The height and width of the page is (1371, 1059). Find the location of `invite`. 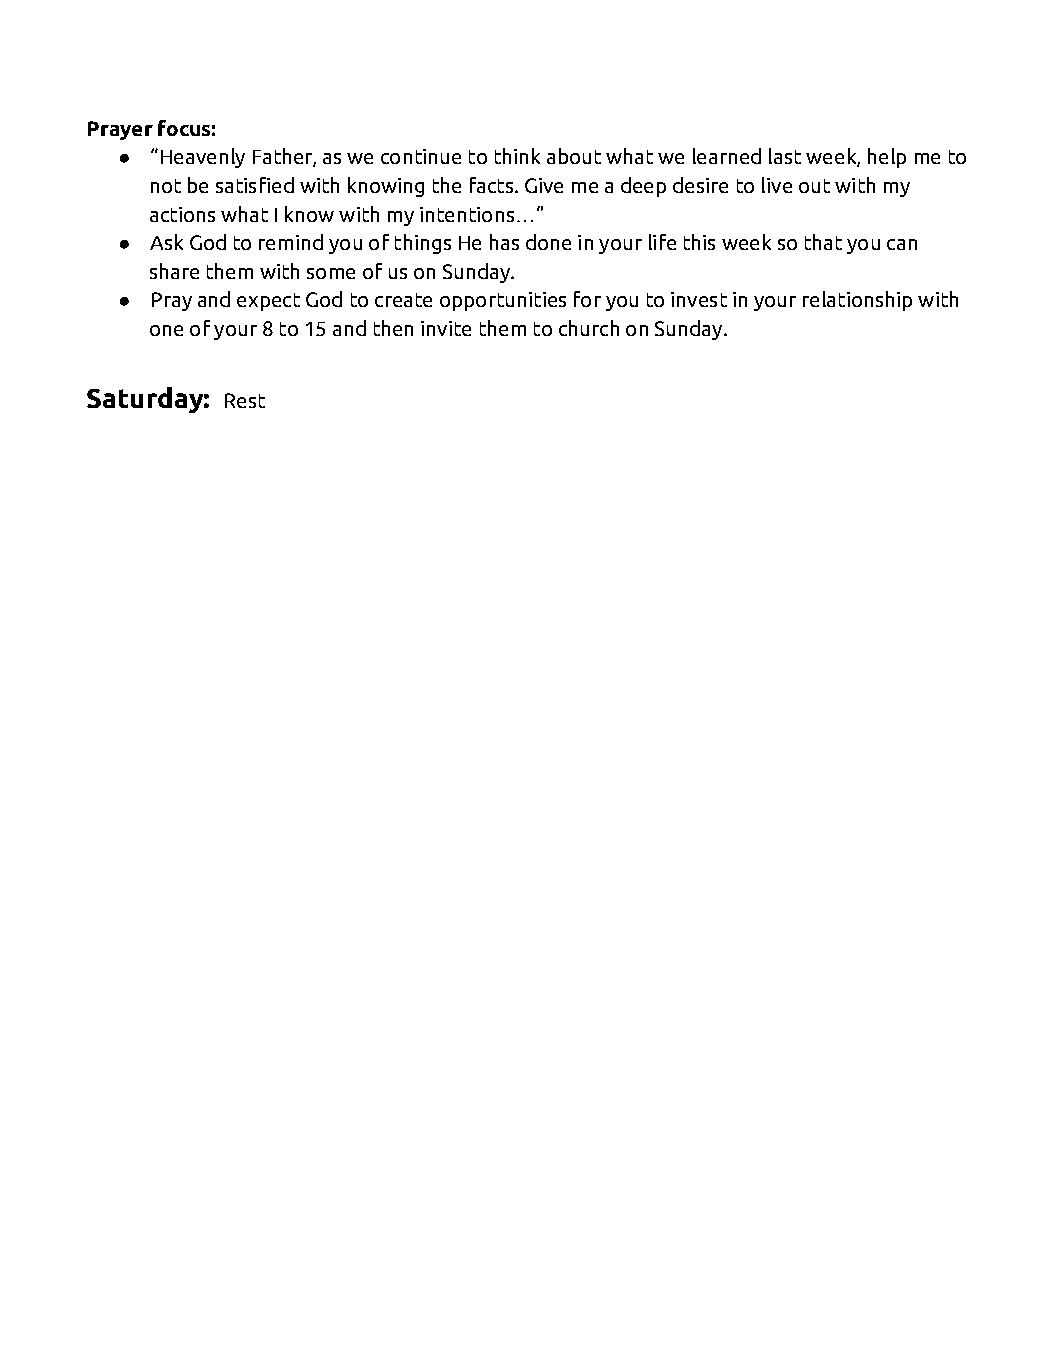

invite is located at coordinates (446, 328).
